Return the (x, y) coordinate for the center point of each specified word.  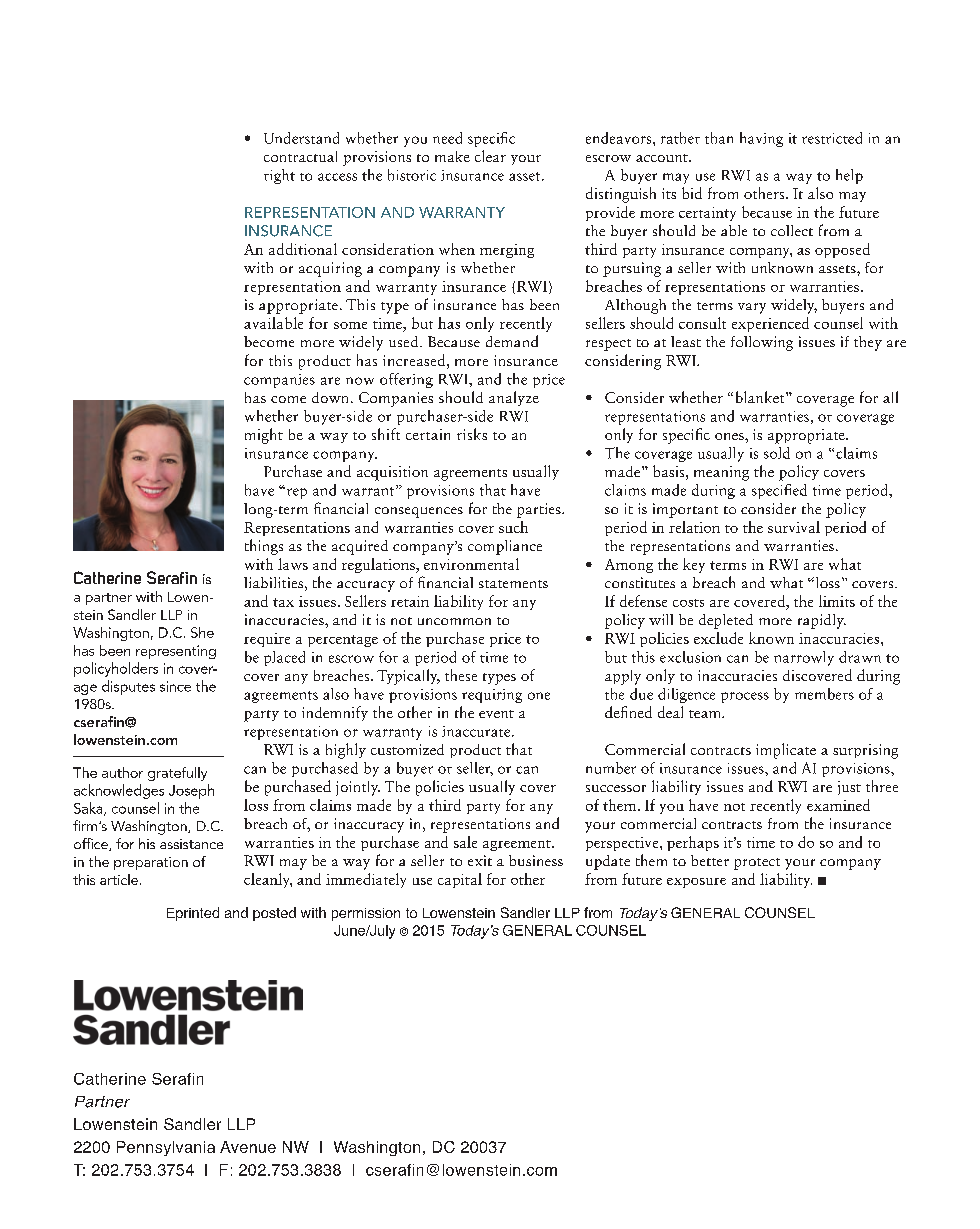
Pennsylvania (166, 1148)
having (761, 139)
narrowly (804, 658)
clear (490, 156)
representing (176, 652)
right (279, 176)
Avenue (248, 1147)
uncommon (454, 621)
